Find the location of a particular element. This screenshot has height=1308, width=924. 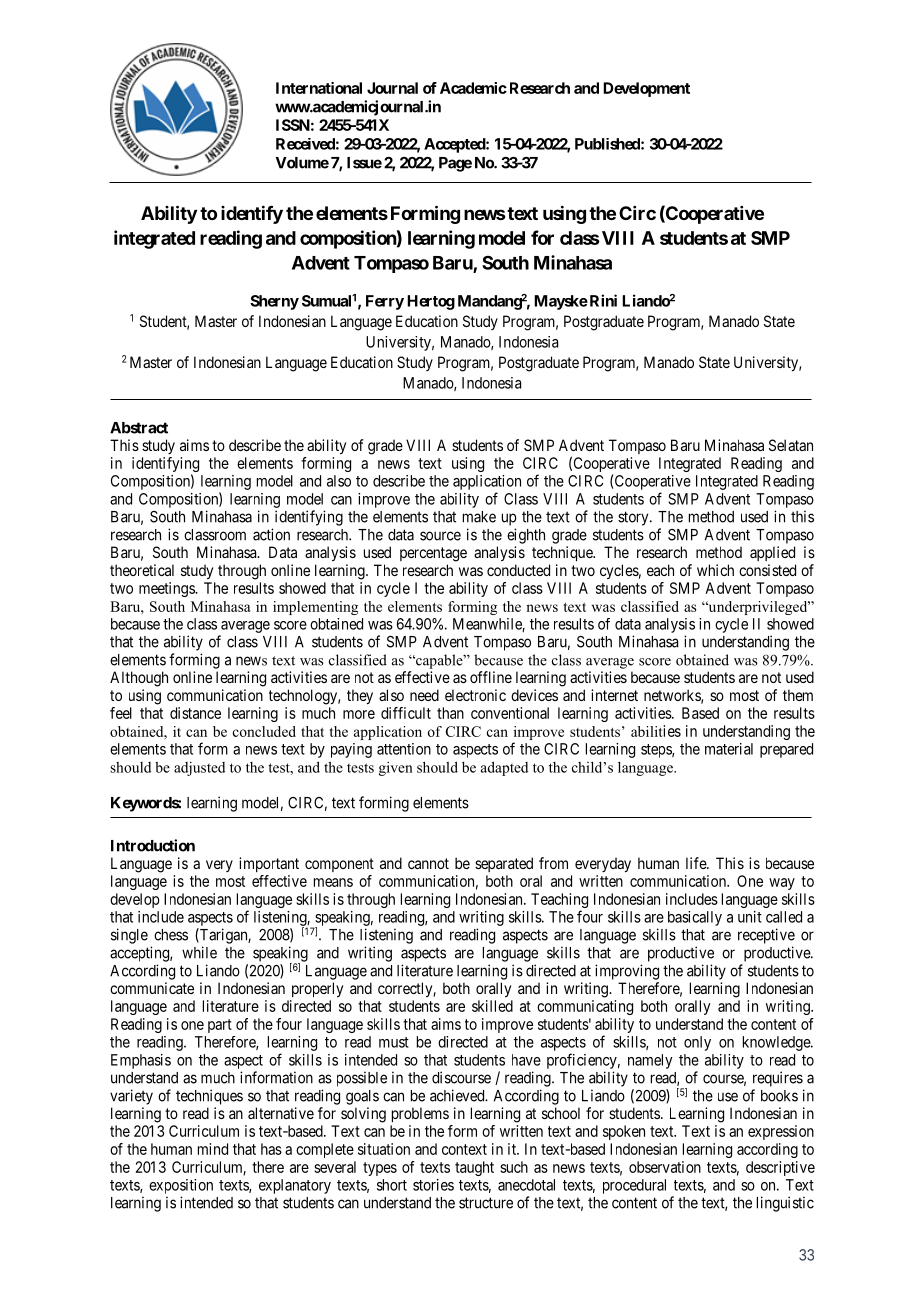

Rini is located at coordinates (602, 300).
